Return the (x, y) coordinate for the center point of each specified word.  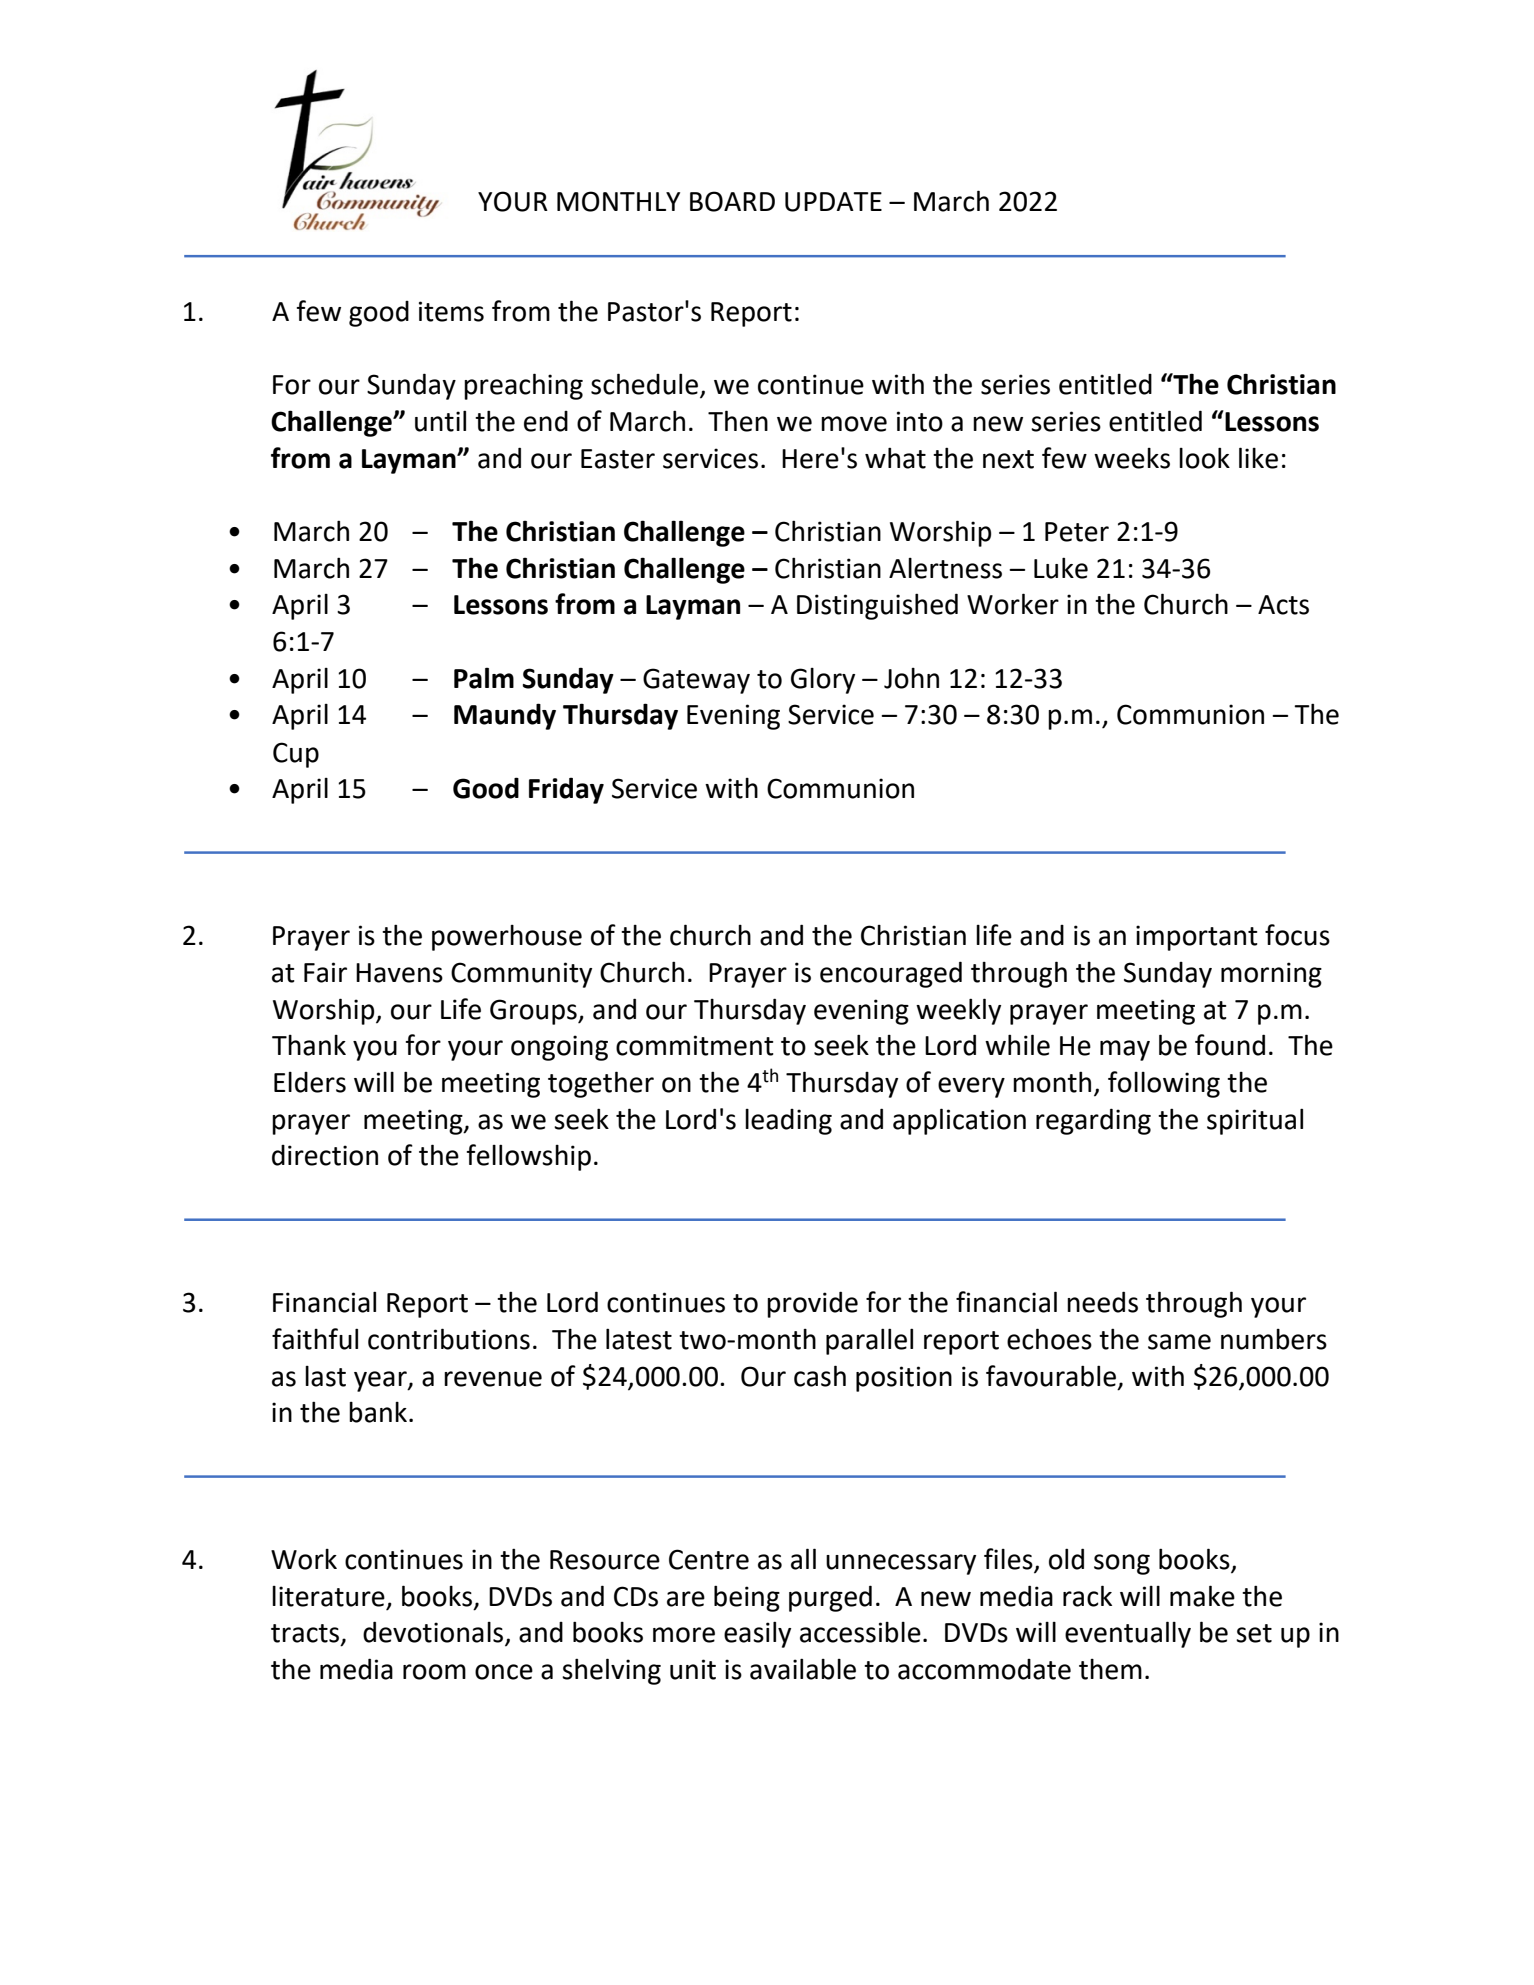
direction (325, 1155)
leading (788, 1122)
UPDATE (833, 202)
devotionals (434, 1633)
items (451, 311)
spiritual (1255, 1121)
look (1204, 458)
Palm (484, 678)
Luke (1061, 568)
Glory (823, 681)
